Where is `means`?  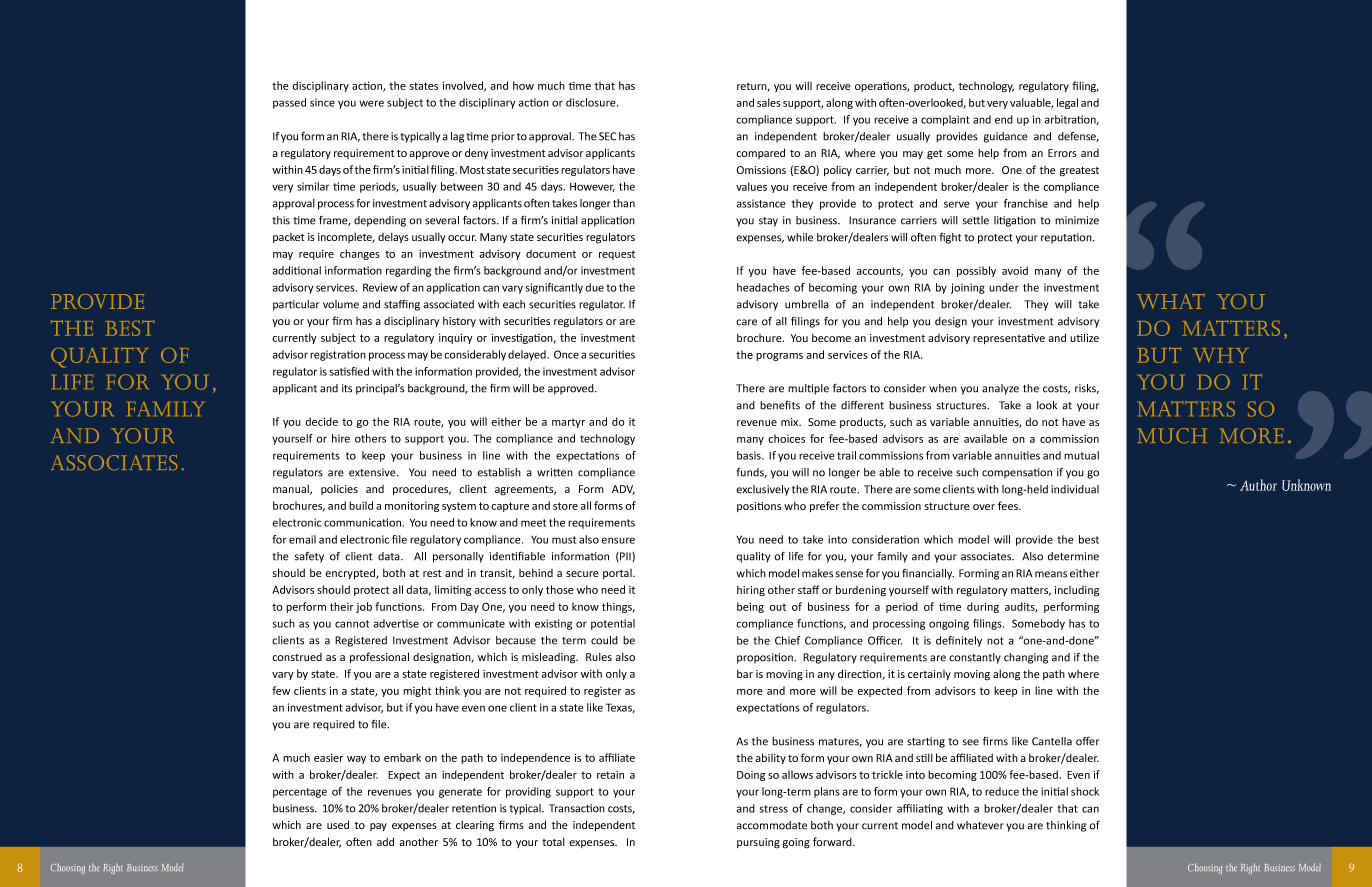
means is located at coordinates (1051, 574).
